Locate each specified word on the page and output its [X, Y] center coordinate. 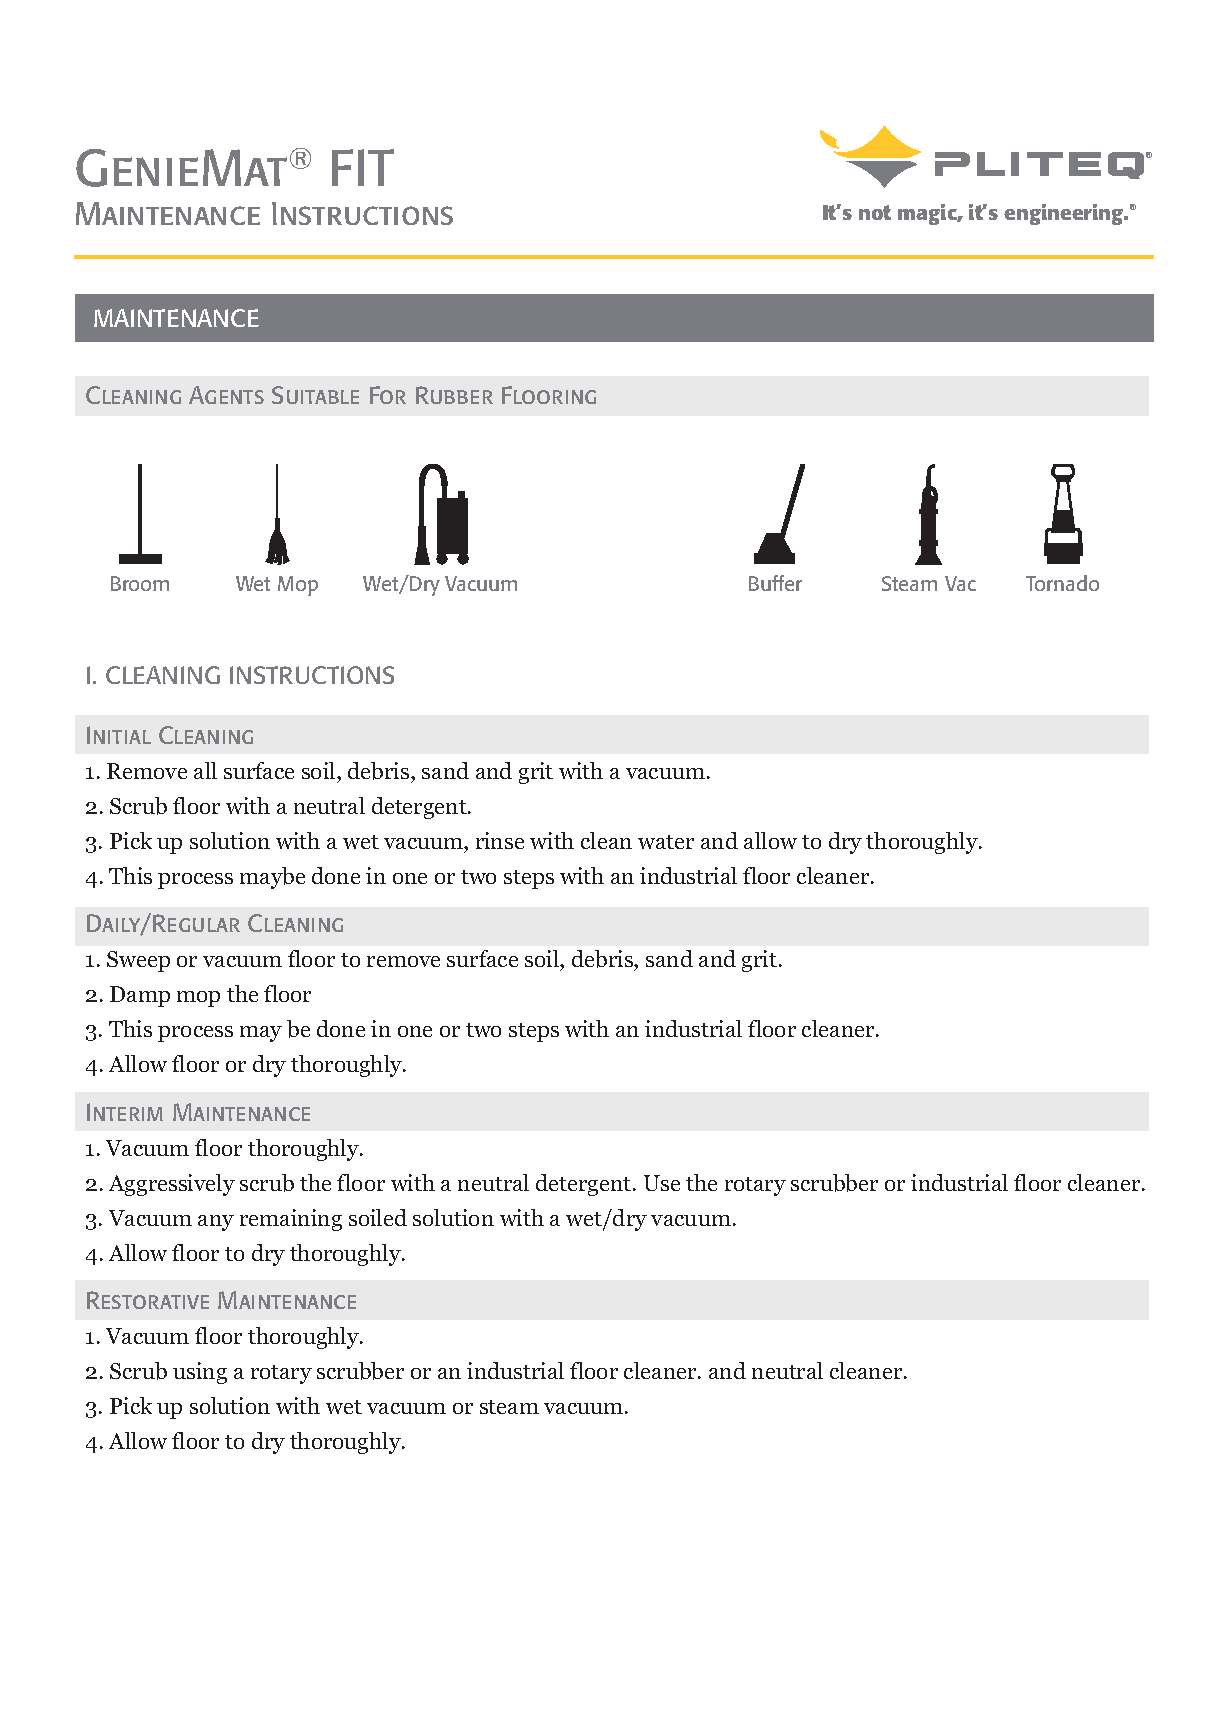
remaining [291, 1220]
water [666, 842]
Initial [119, 735]
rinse [500, 840]
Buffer [775, 583]
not [875, 212]
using [200, 1373]
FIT [363, 167]
